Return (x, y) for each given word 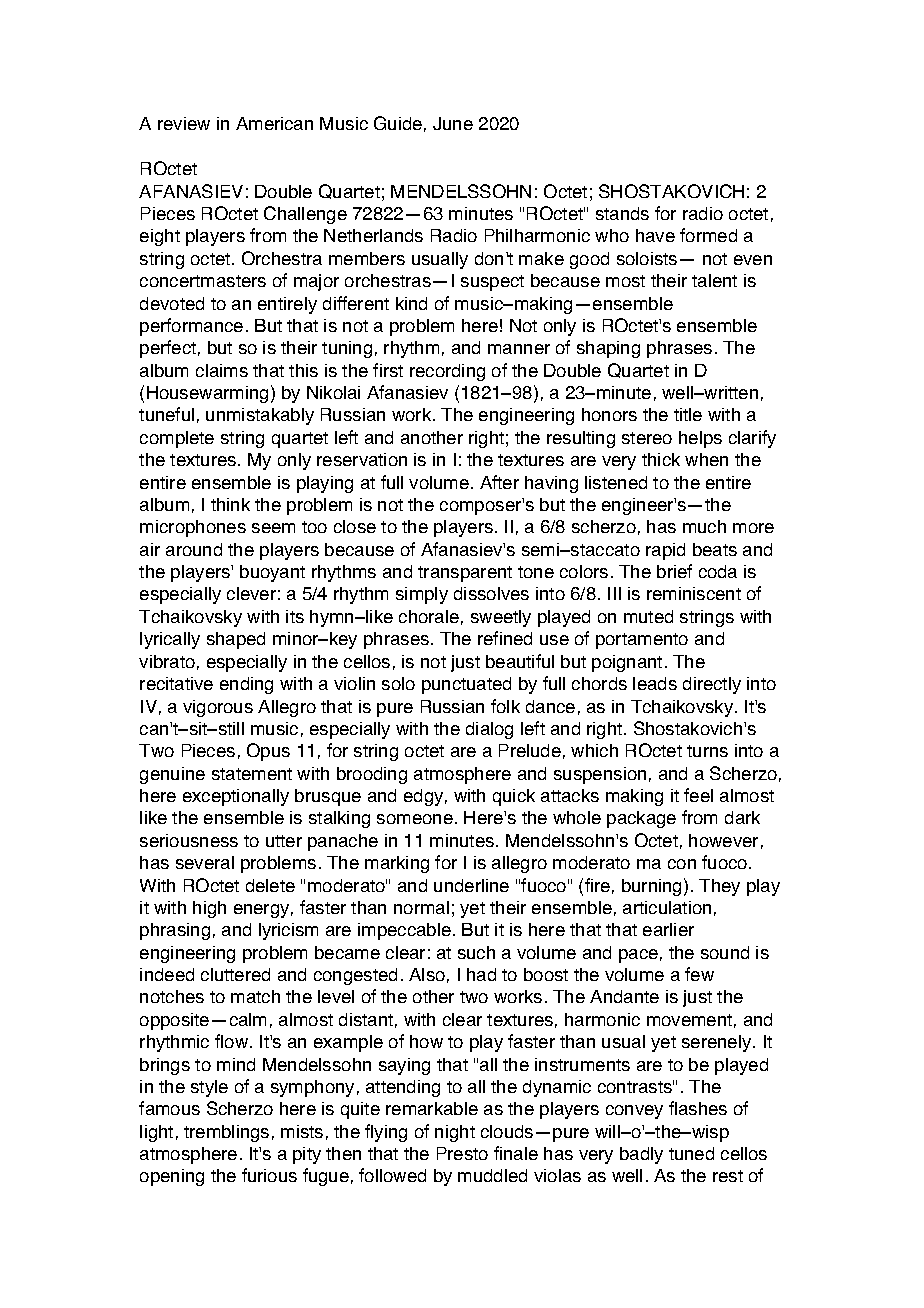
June (453, 123)
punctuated (466, 685)
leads (655, 683)
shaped (236, 640)
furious (269, 1175)
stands (622, 213)
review (184, 123)
